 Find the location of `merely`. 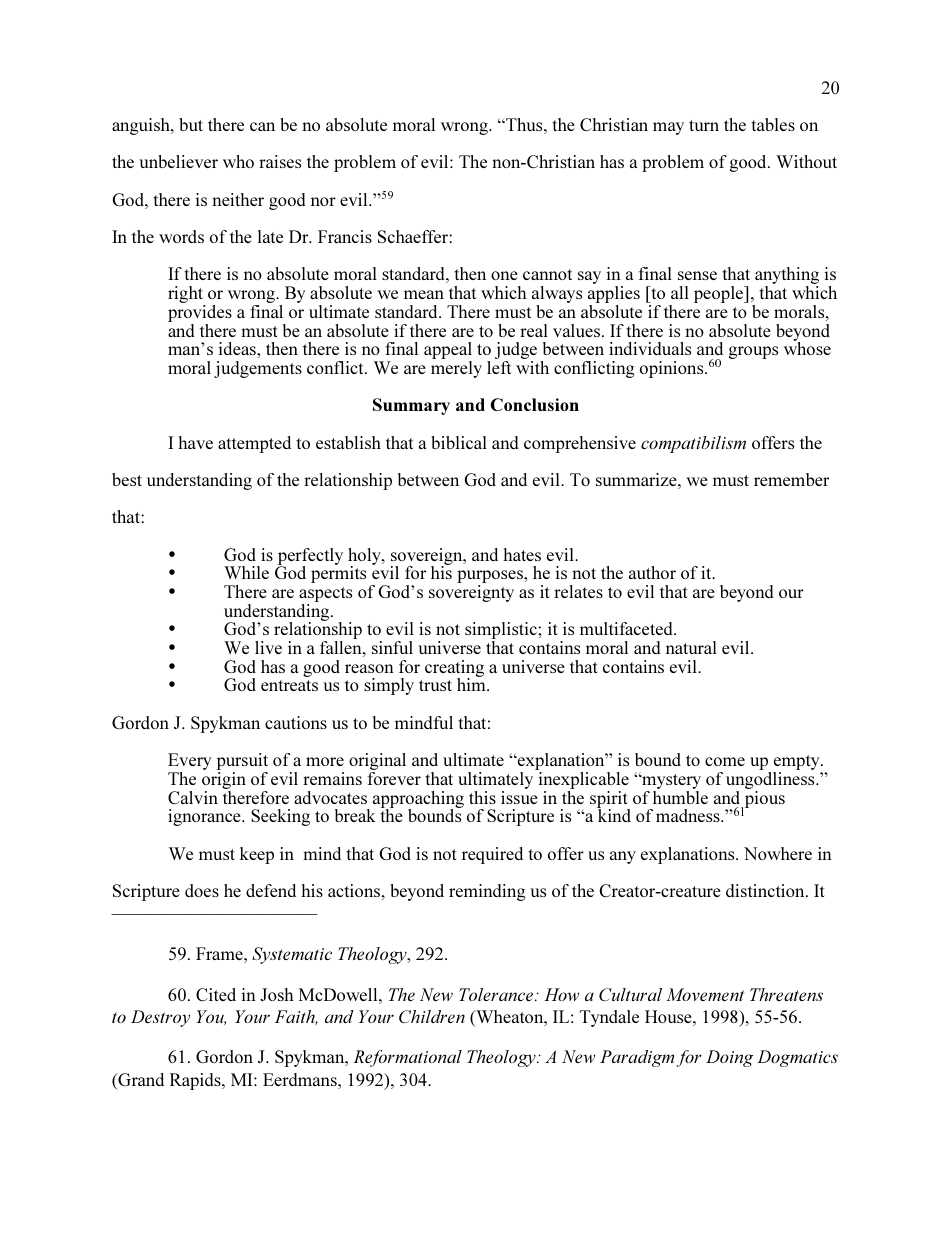

merely is located at coordinates (456, 369).
